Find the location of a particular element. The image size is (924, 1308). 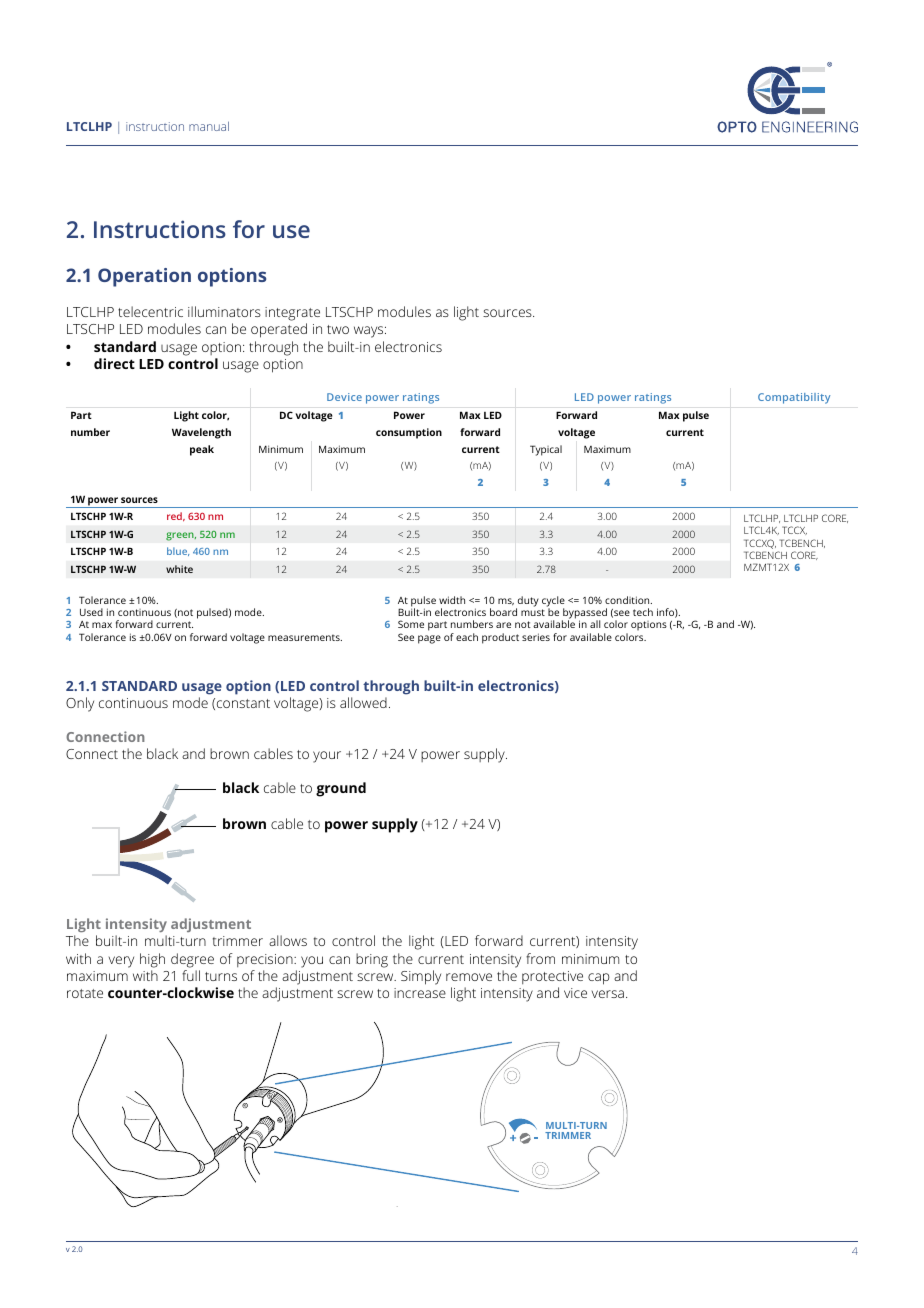

manual is located at coordinates (209, 126).
